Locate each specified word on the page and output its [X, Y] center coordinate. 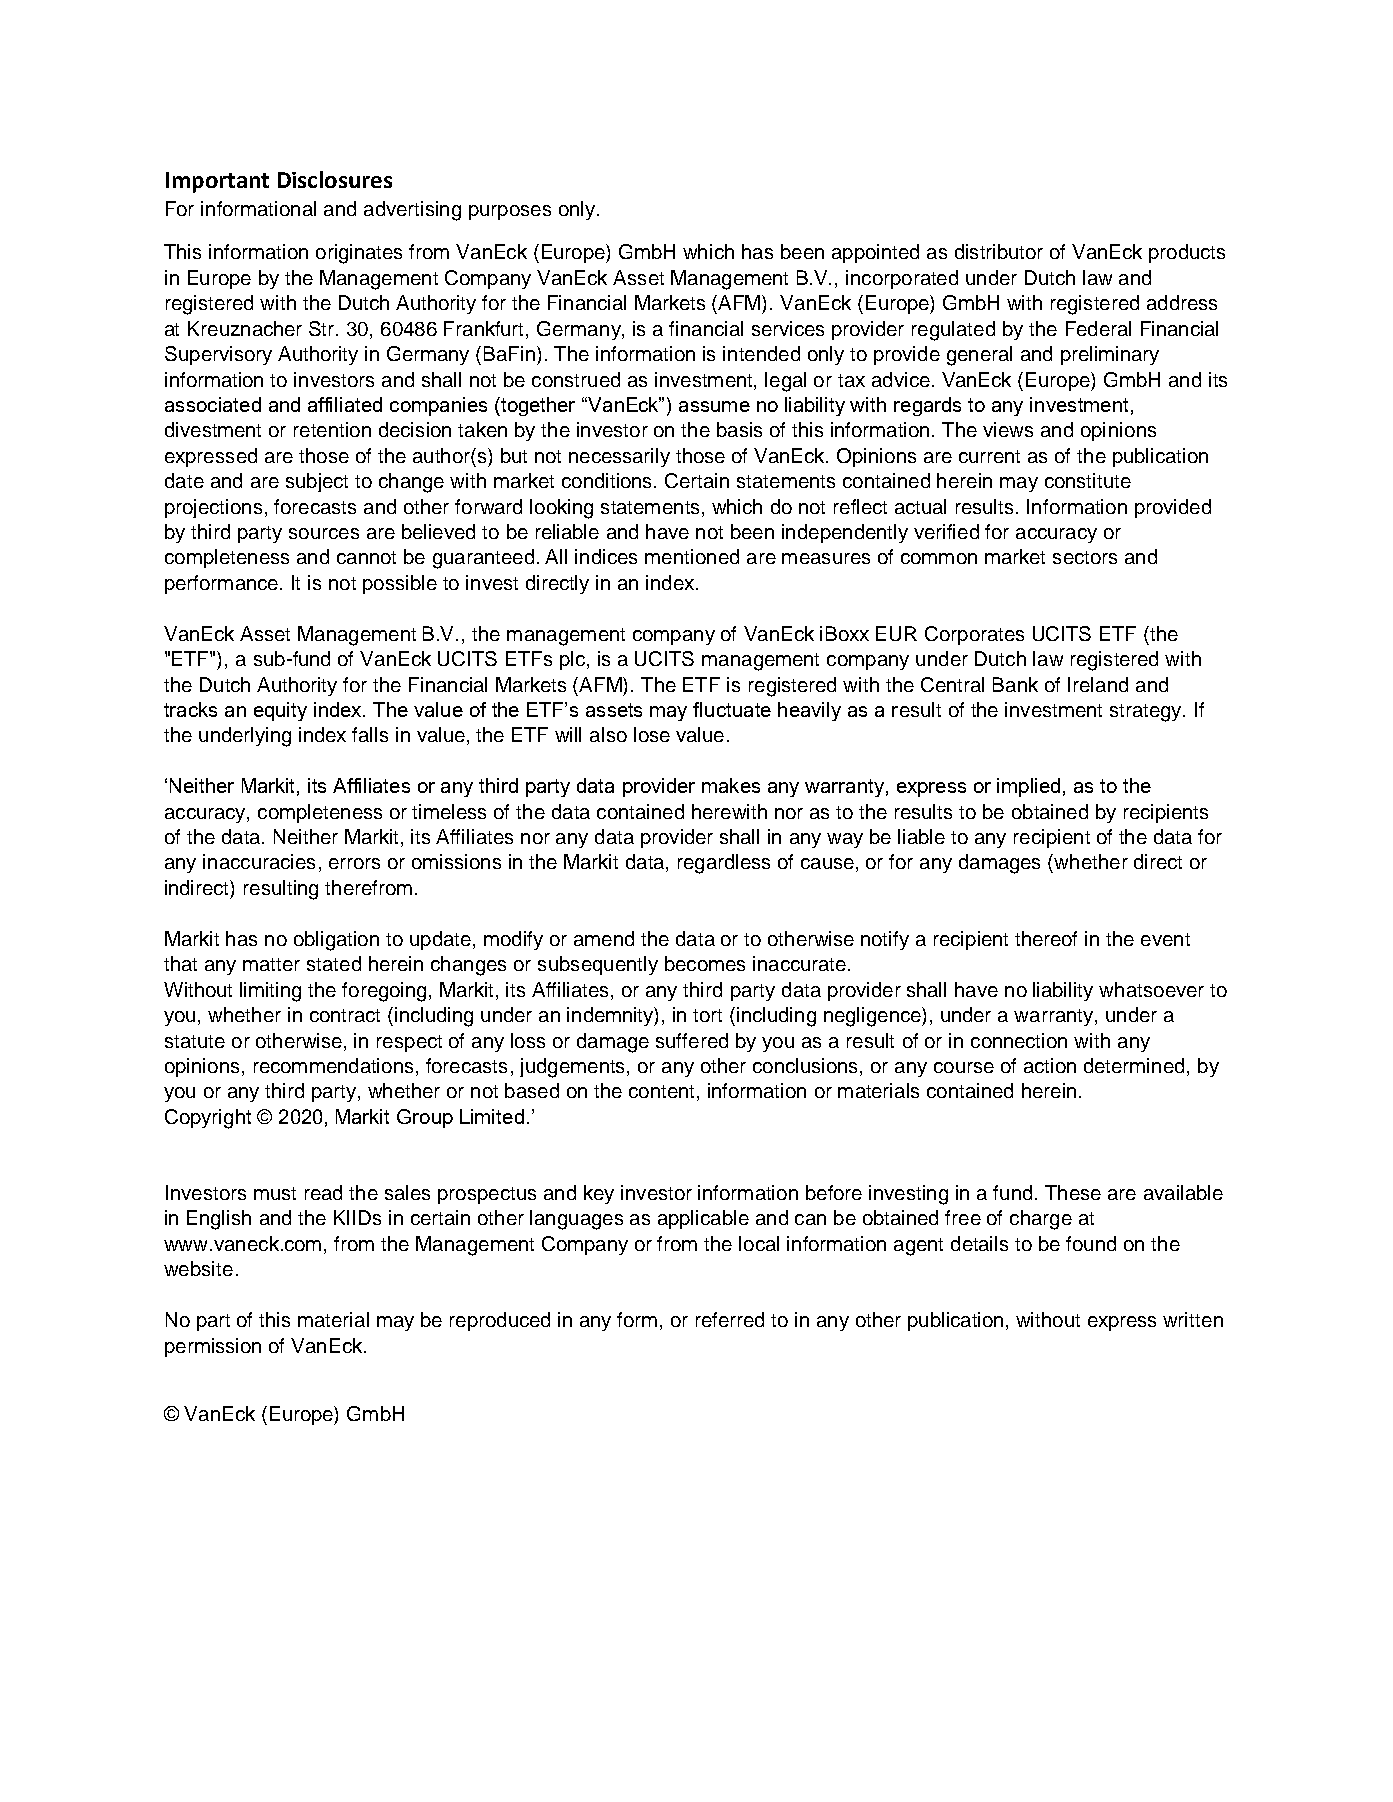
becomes [705, 963]
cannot [366, 557]
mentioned [692, 556]
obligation [336, 941]
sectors [1085, 557]
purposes [510, 212]
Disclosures [335, 179]
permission [213, 1347]
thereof [1046, 938]
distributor [999, 251]
